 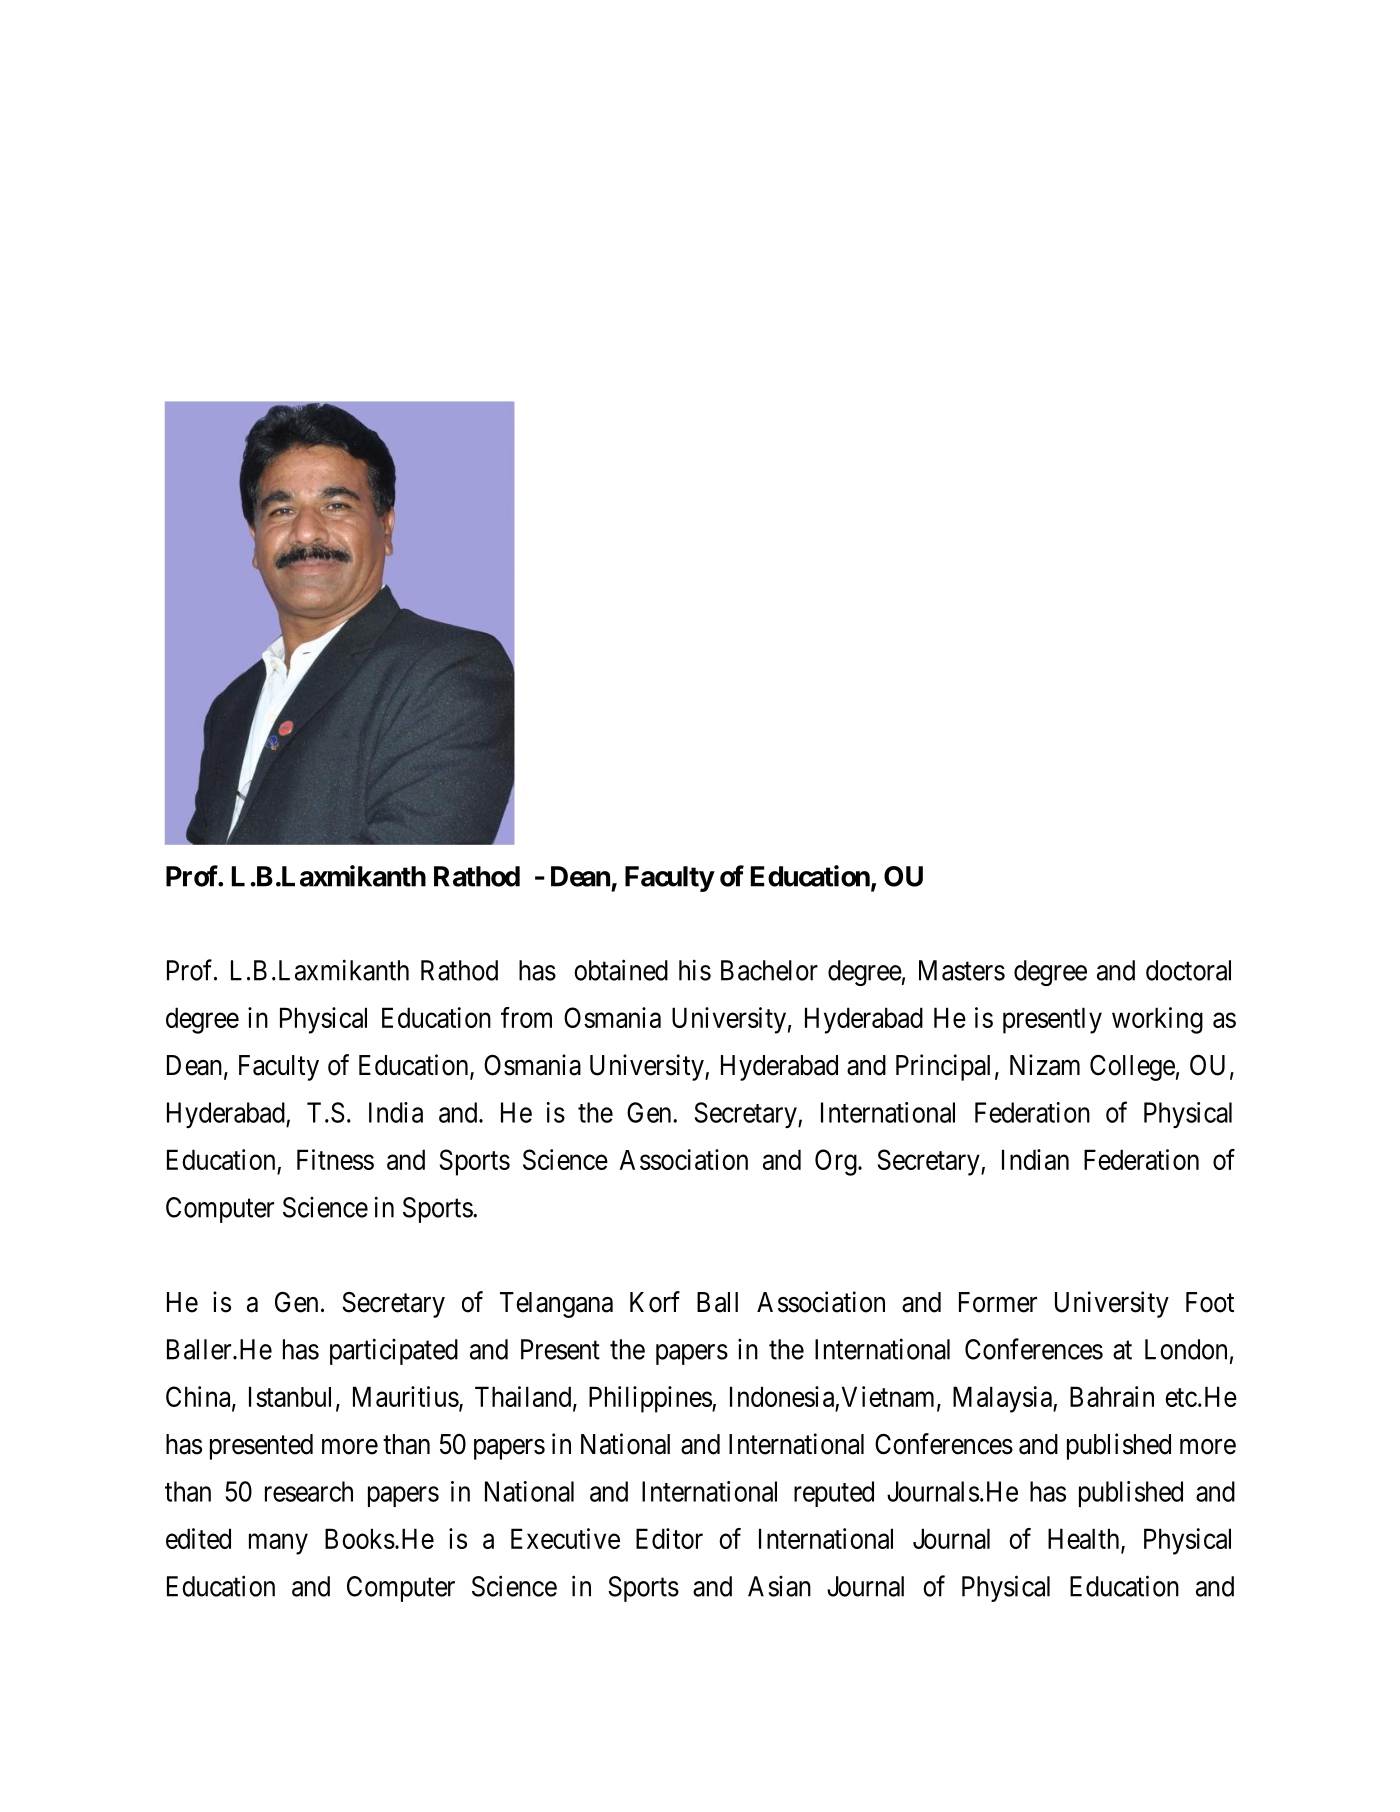 I want to click on Bahrain, so click(x=1112, y=1396).
